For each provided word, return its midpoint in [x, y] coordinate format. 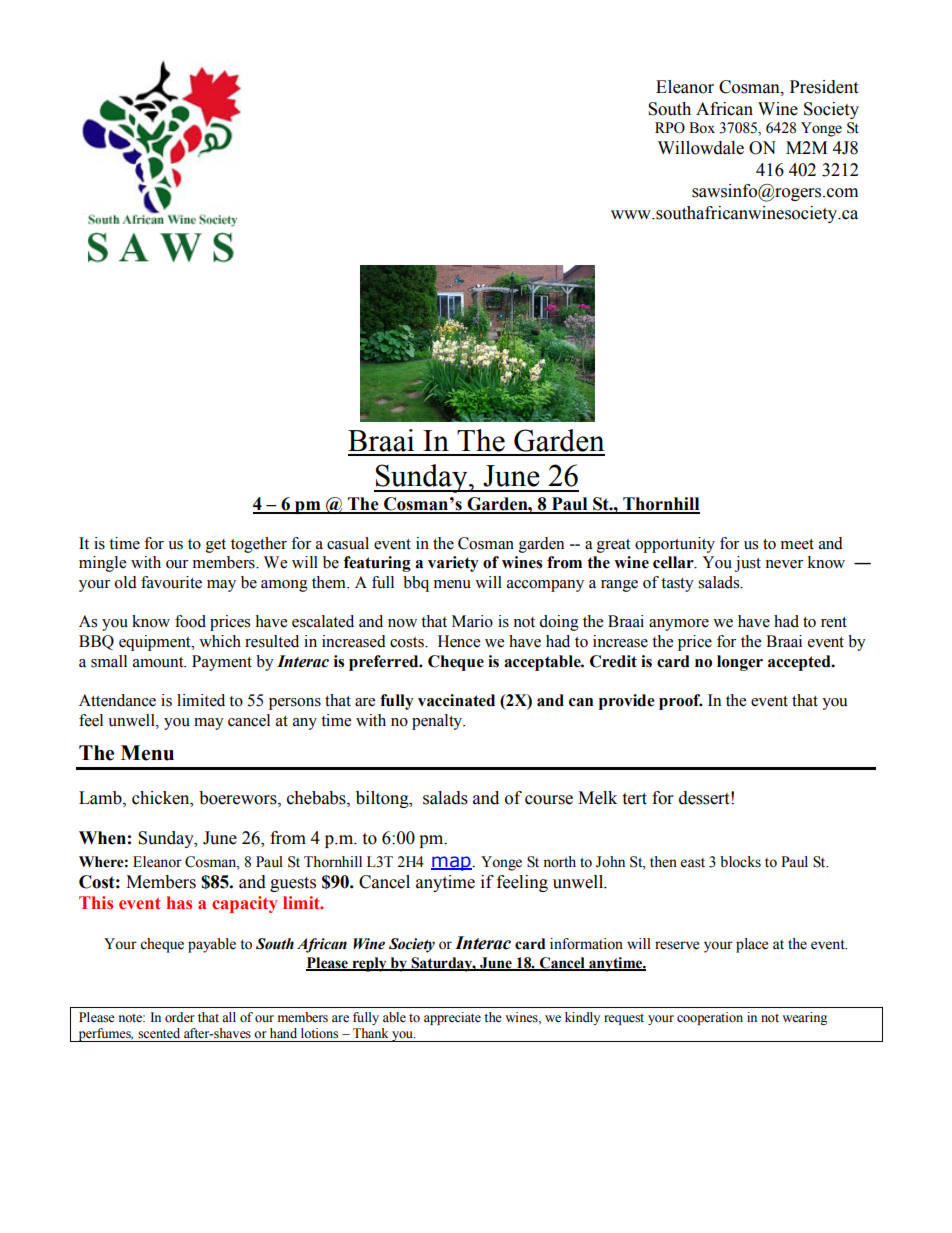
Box [702, 128]
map [452, 863]
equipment [156, 643]
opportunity [675, 545]
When [102, 838]
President [824, 87]
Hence [459, 641]
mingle [102, 564]
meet [797, 544]
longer [740, 663]
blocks [740, 862]
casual [348, 543]
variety [453, 564]
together [259, 545]
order [180, 1017]
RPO [670, 128]
